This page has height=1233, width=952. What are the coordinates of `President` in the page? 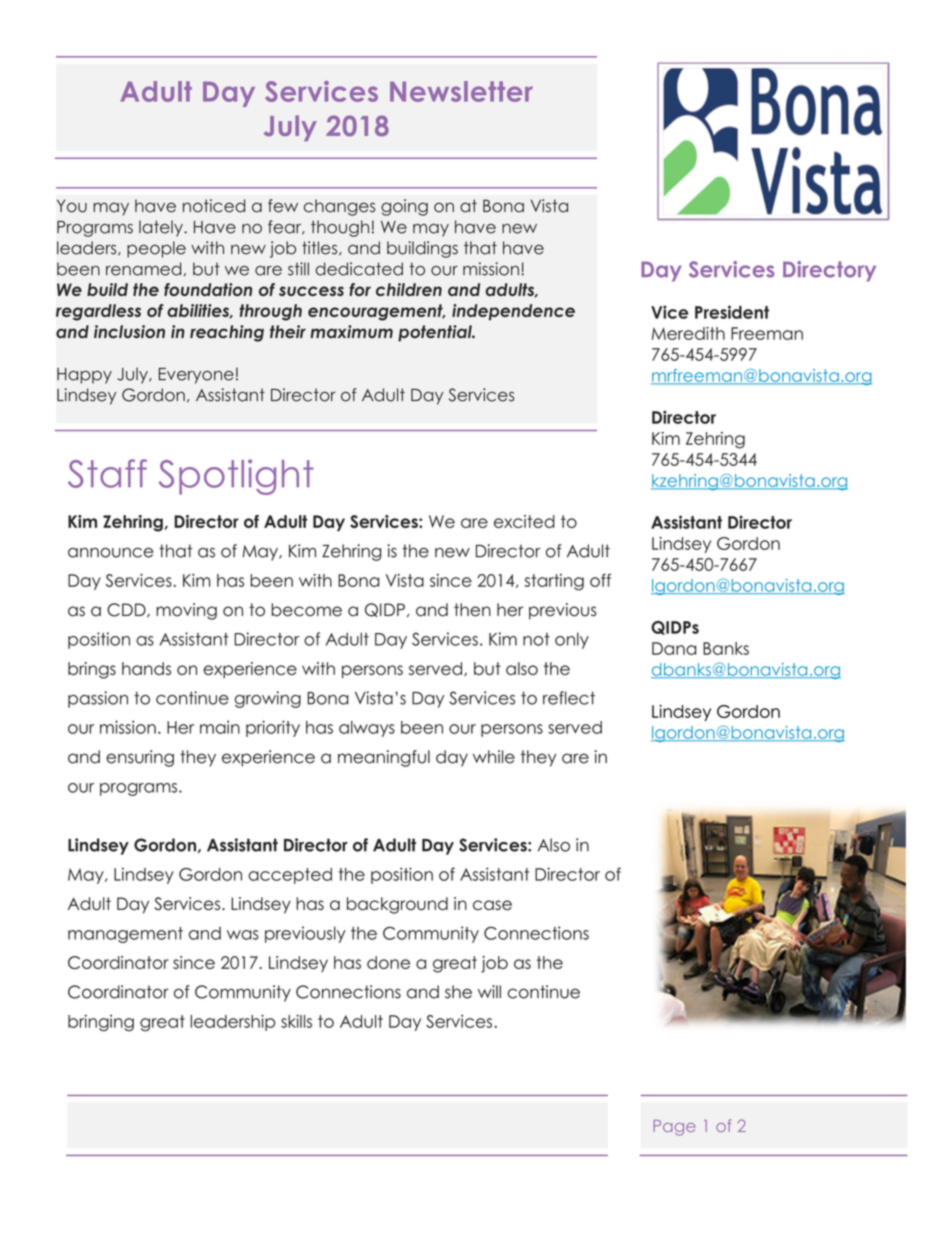 It's located at (732, 312).
